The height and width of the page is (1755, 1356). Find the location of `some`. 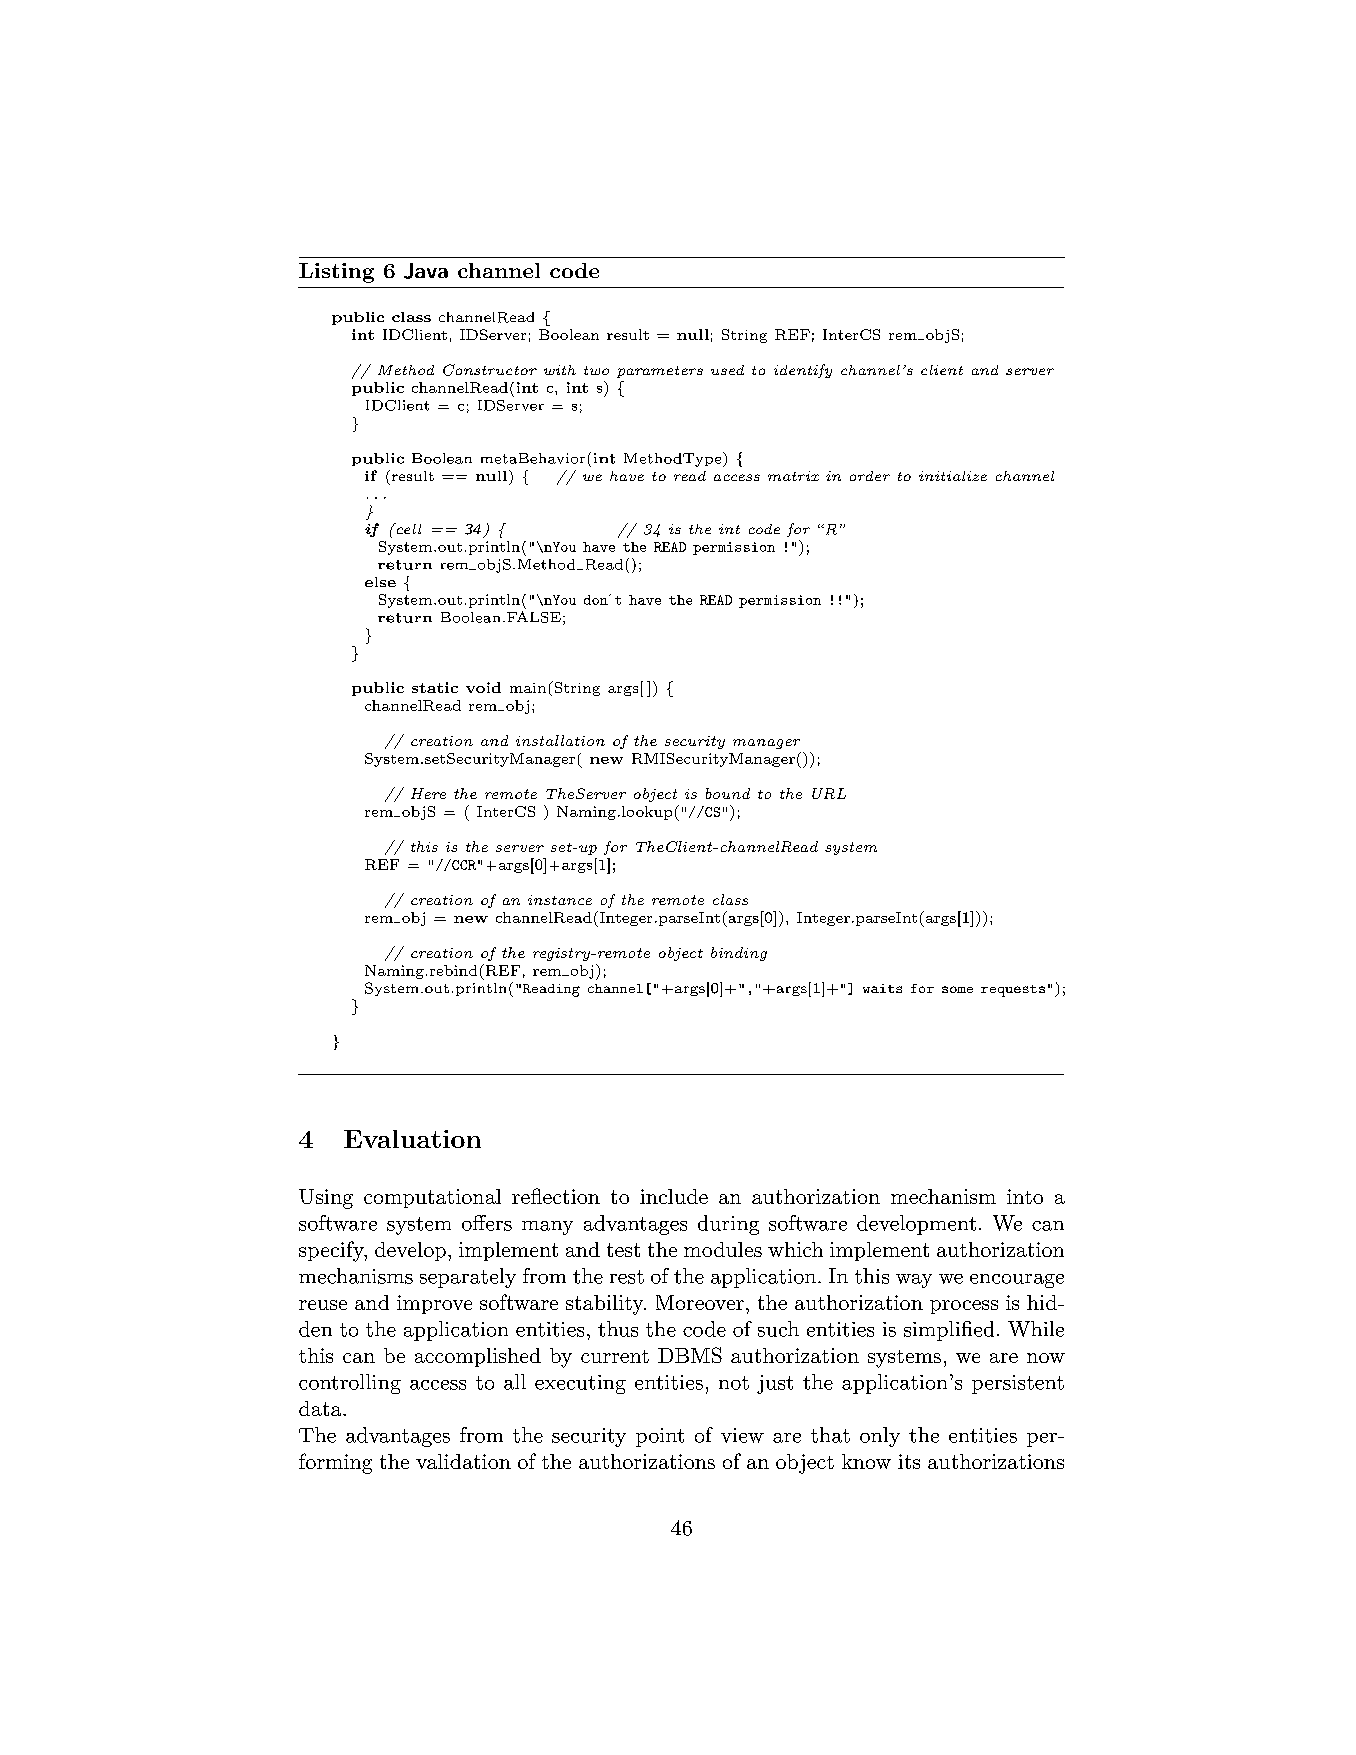

some is located at coordinates (957, 989).
